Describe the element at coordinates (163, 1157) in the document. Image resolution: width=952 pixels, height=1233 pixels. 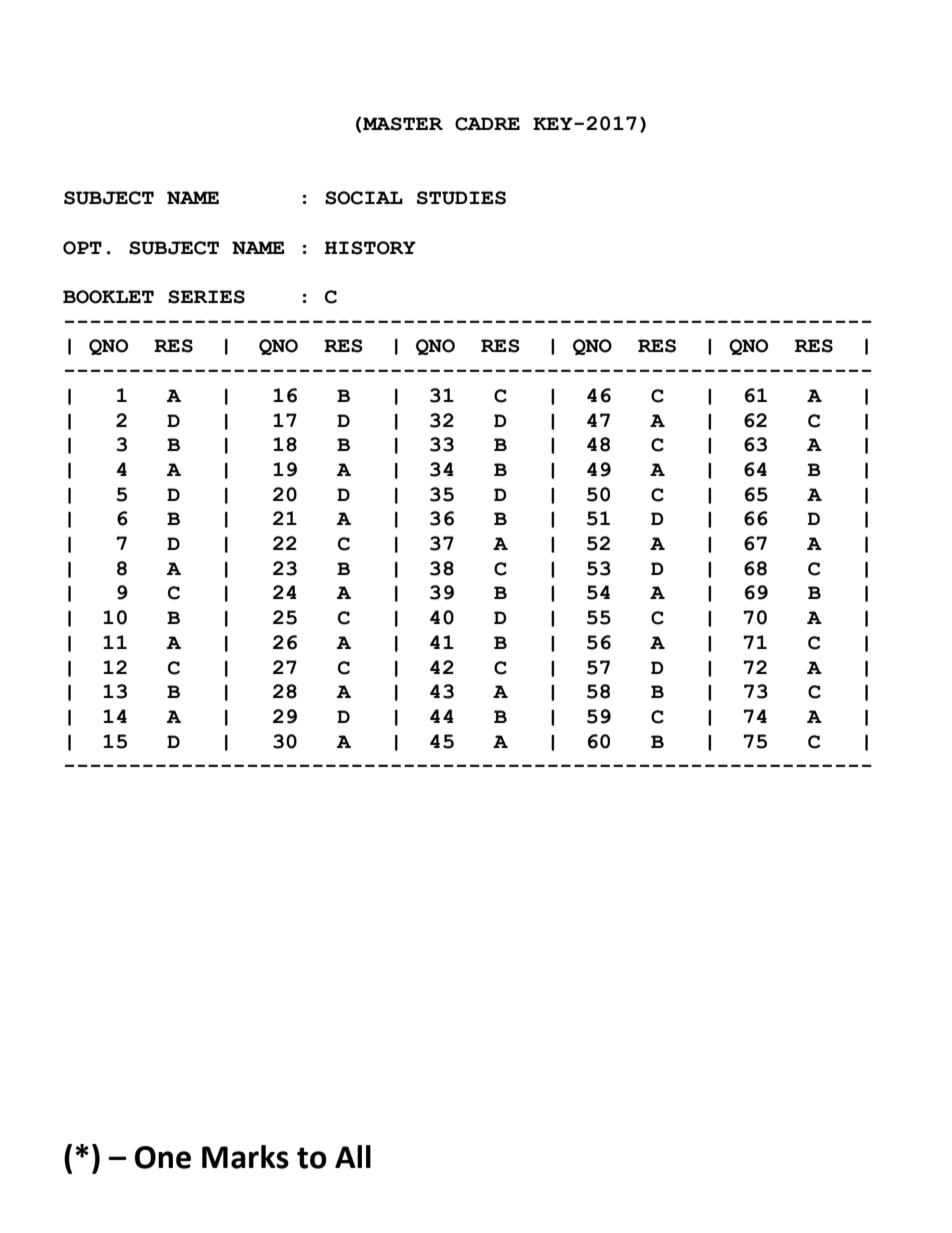
I see `One` at that location.
